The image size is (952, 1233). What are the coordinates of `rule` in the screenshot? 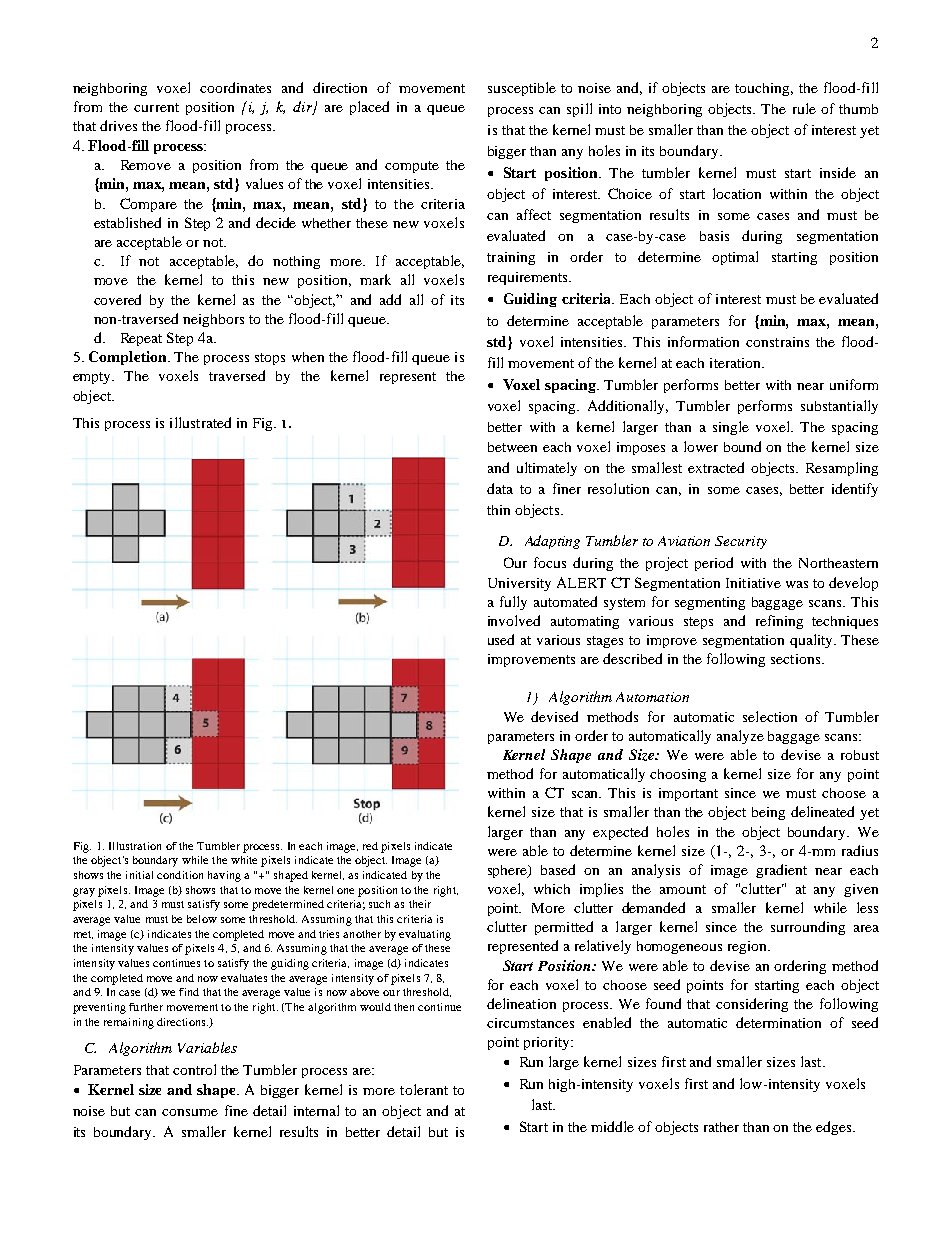 It's located at (804, 108).
